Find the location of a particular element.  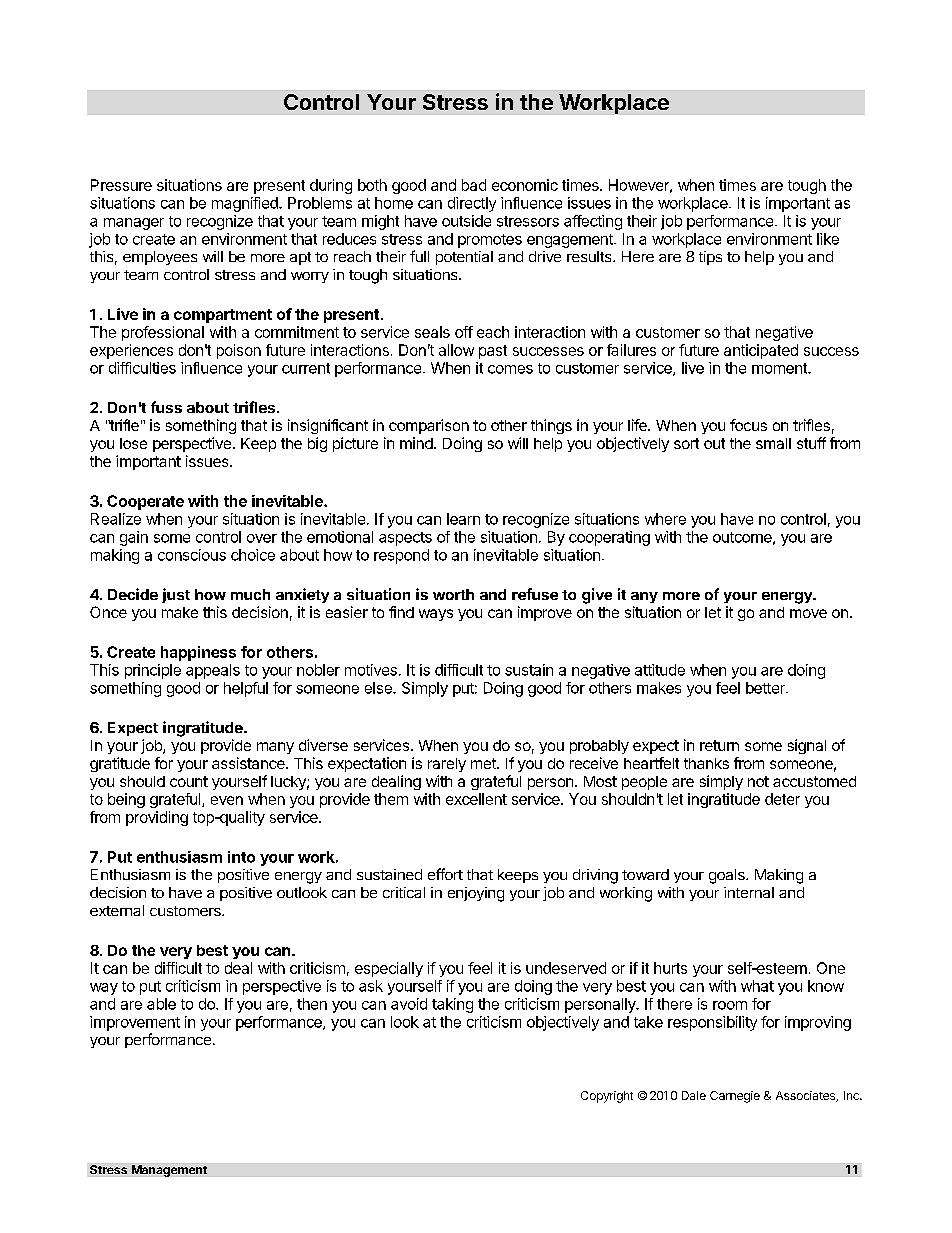

tips is located at coordinates (710, 258).
